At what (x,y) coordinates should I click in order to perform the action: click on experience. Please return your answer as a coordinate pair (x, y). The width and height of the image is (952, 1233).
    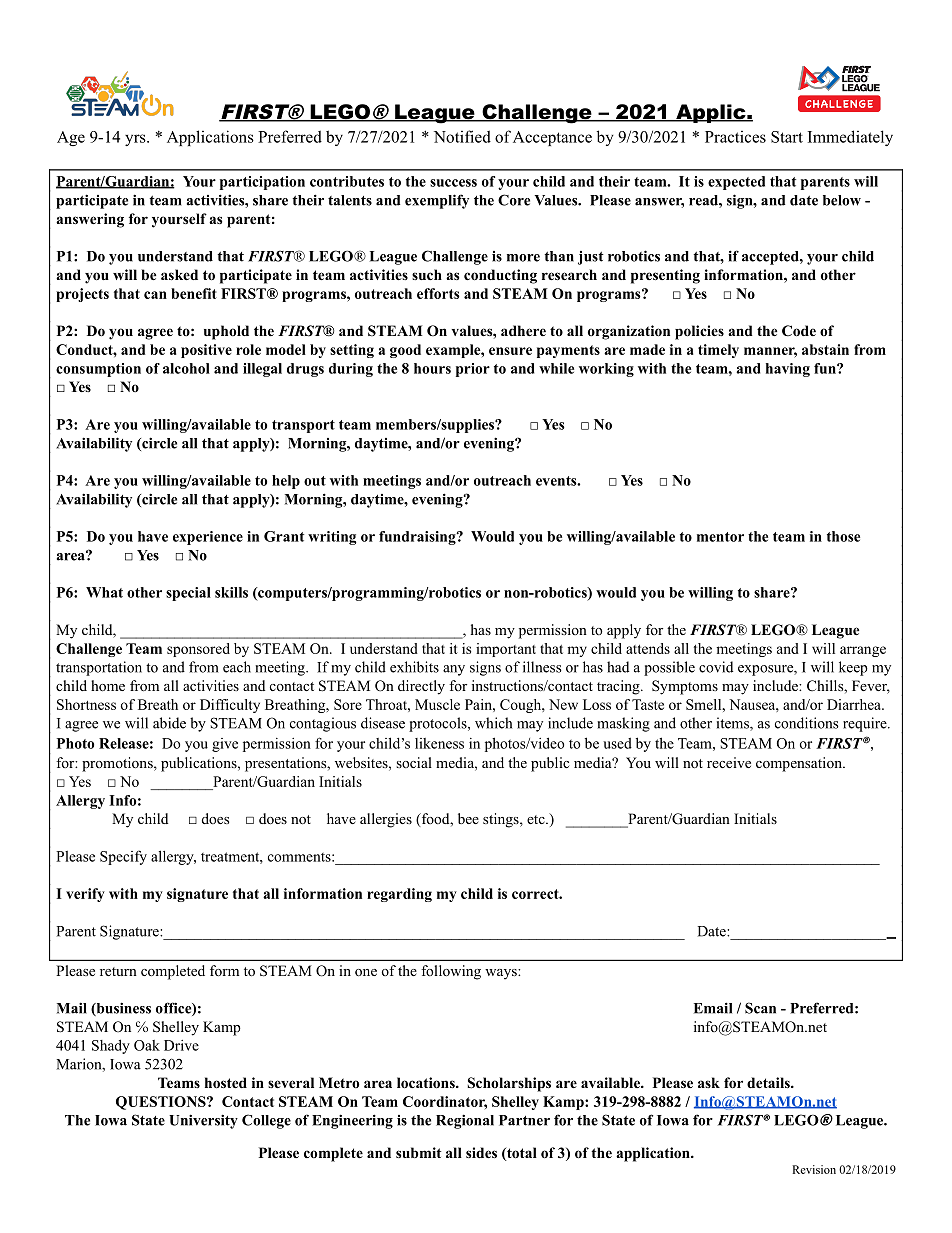
    Looking at the image, I should click on (208, 538).
